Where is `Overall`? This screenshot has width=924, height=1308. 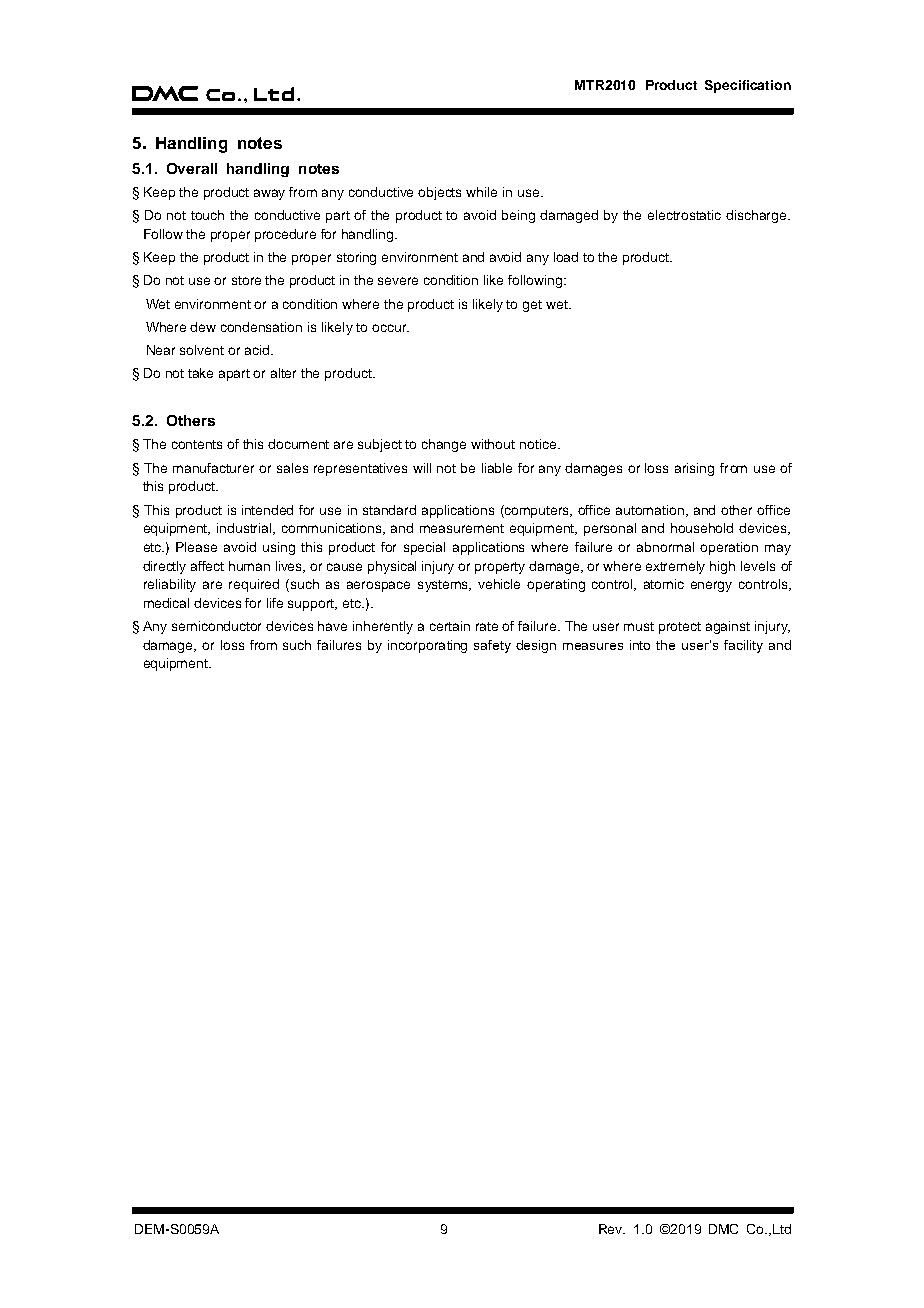 Overall is located at coordinates (192, 168).
